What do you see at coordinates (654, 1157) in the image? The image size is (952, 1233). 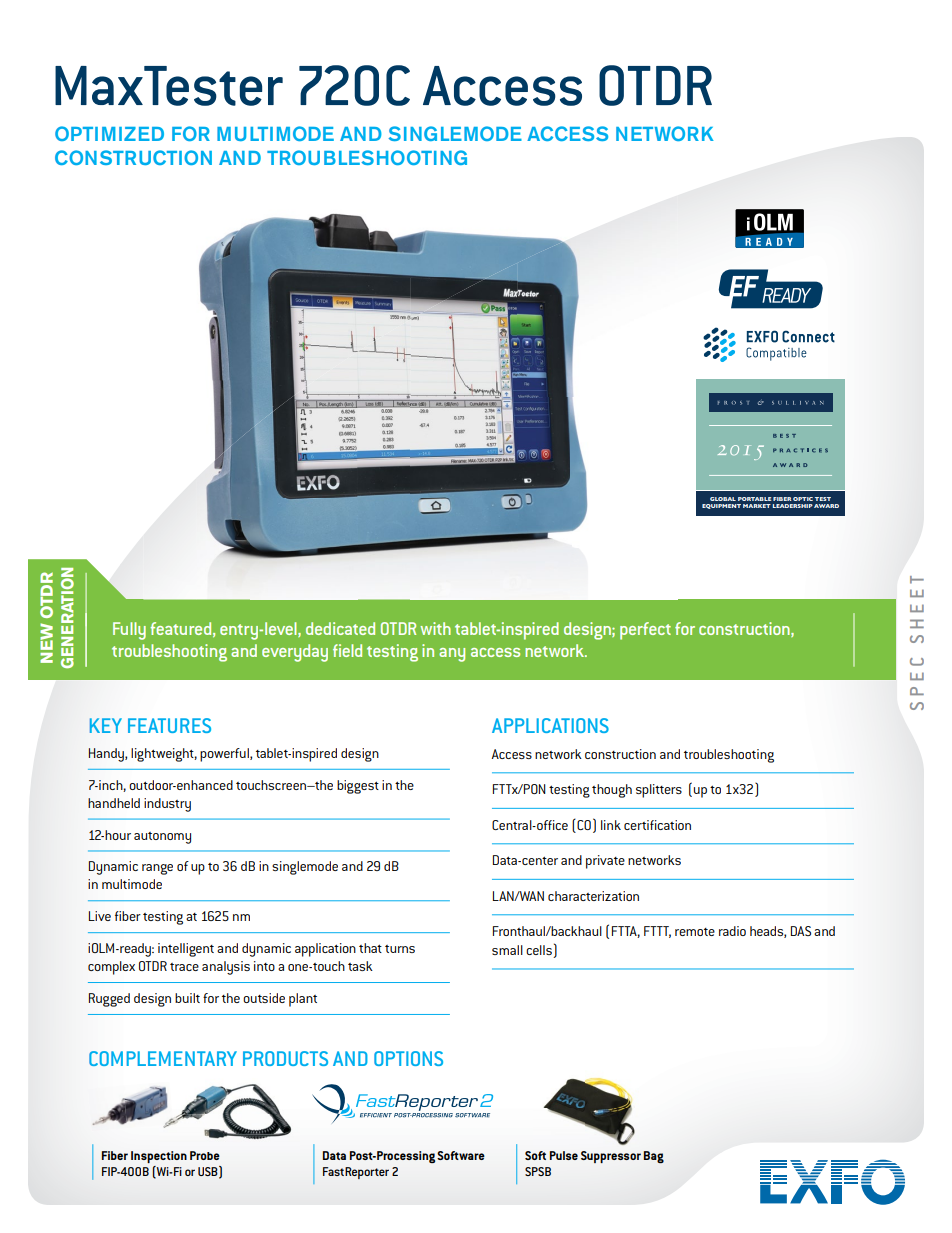 I see `Bag` at bounding box center [654, 1157].
